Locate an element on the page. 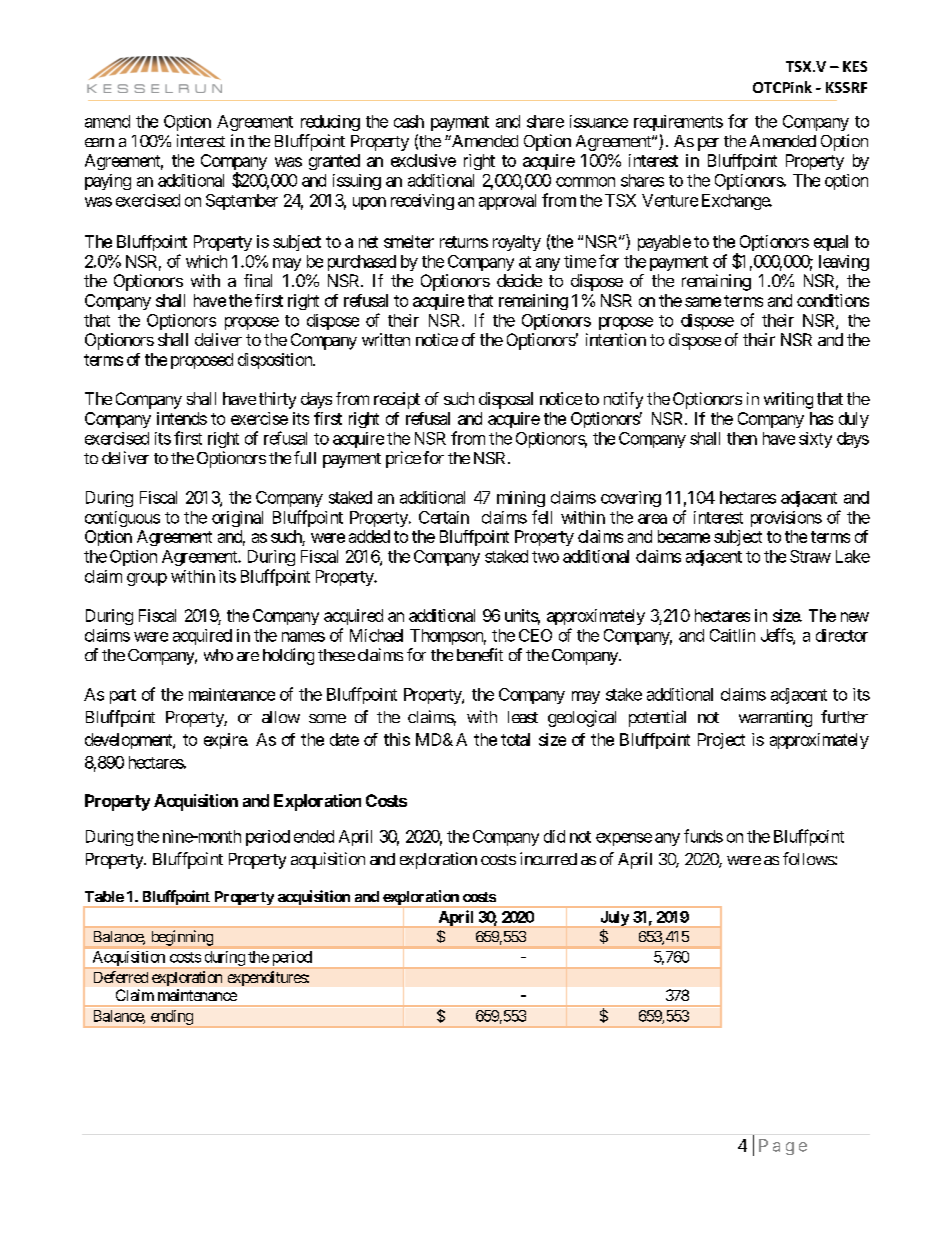  Caitlin is located at coordinates (732, 635).
